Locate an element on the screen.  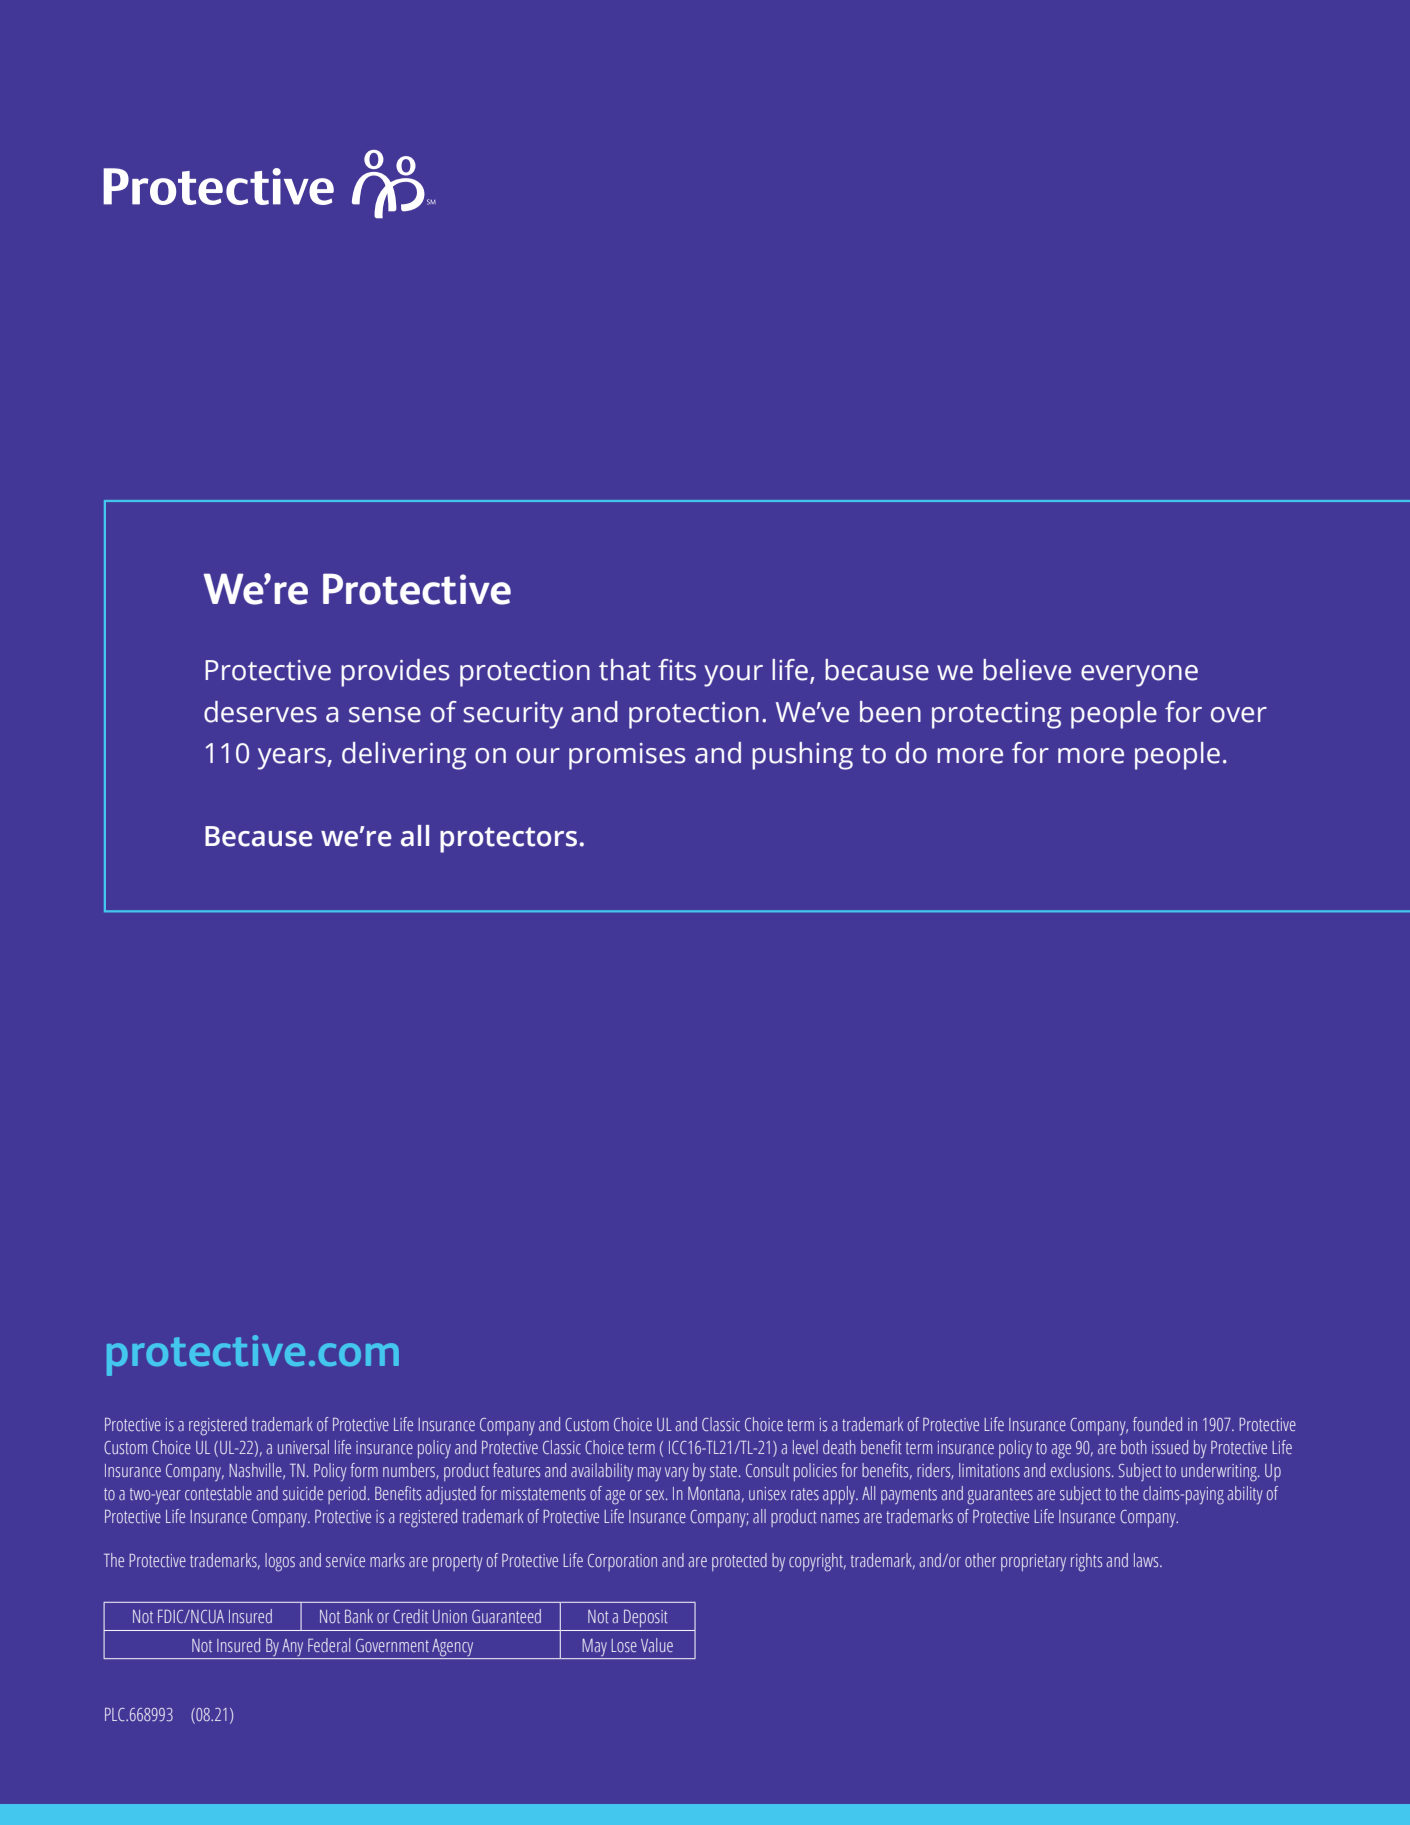
everyone is located at coordinates (1139, 676).
